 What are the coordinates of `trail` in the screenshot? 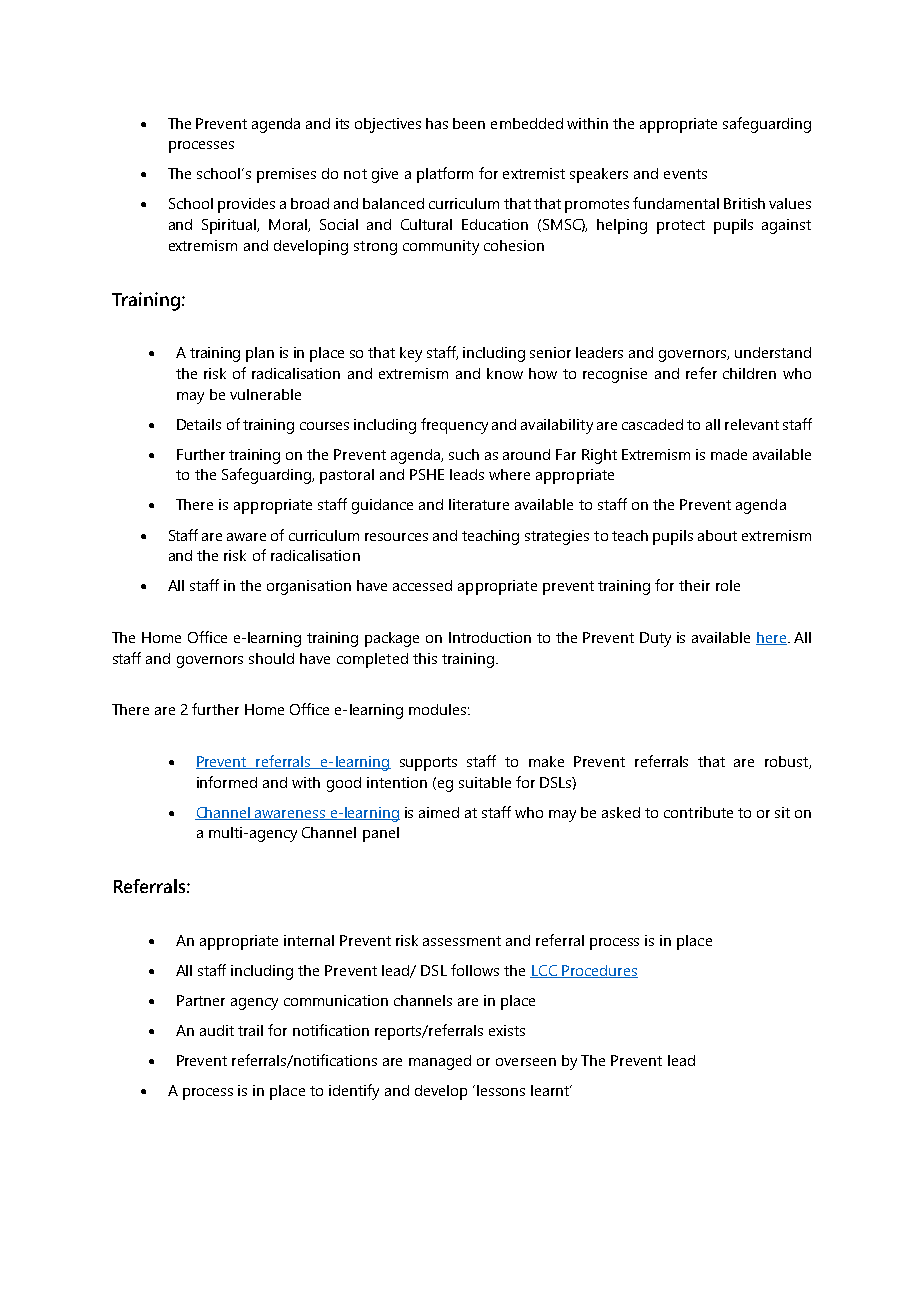 It's located at (250, 1030).
